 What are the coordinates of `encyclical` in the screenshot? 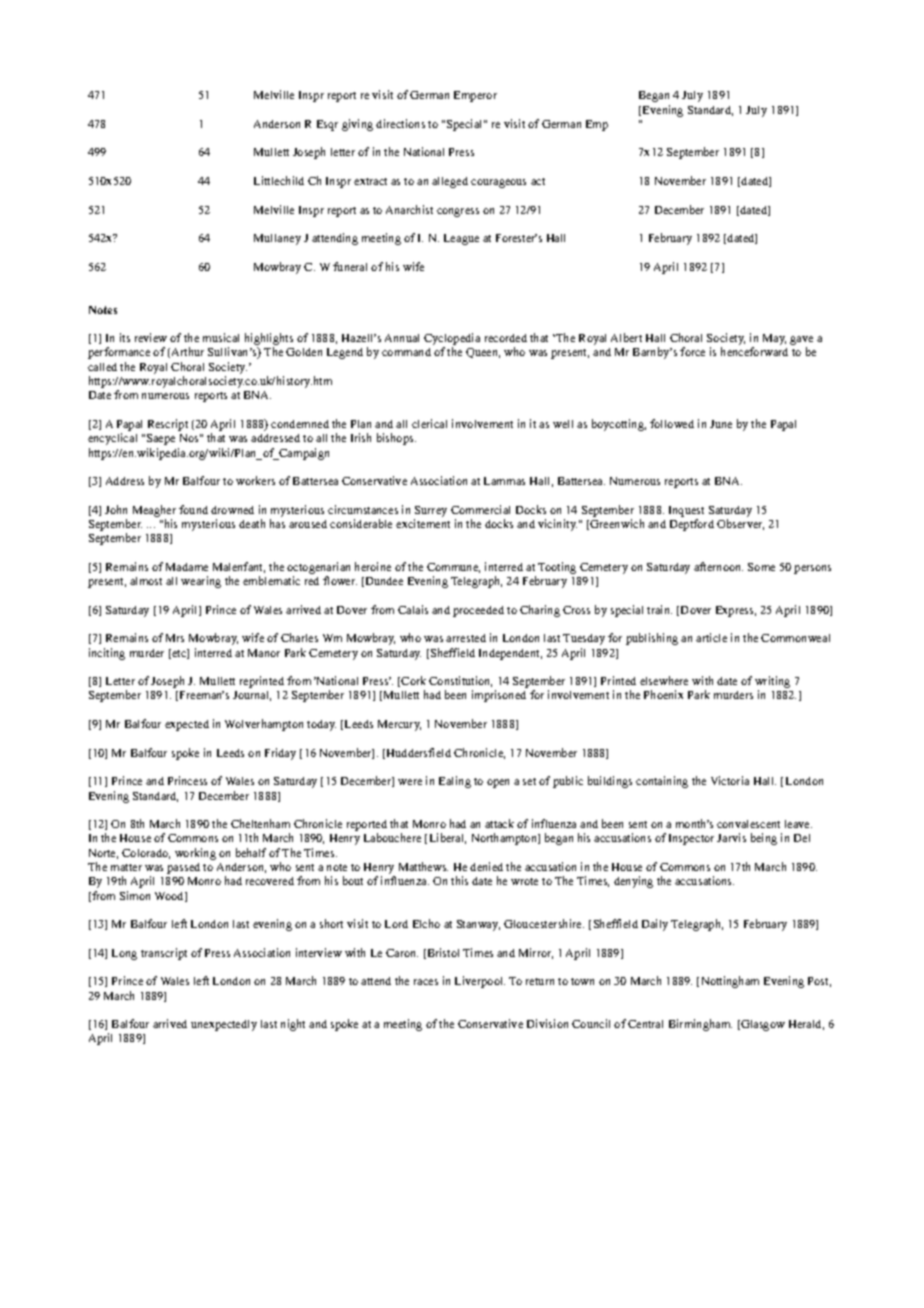 It's located at (112, 439).
